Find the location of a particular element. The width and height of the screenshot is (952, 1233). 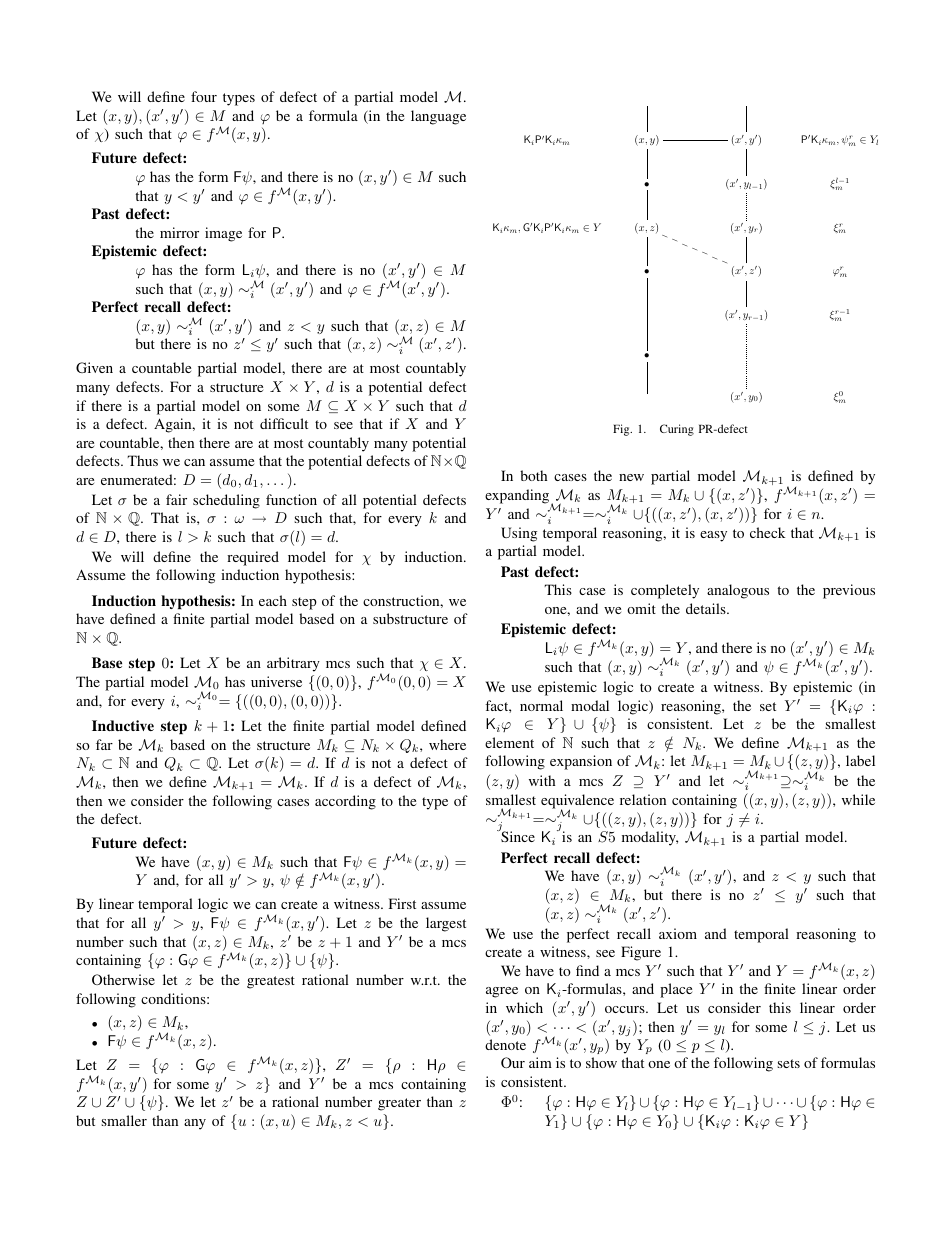

Curing is located at coordinates (677, 430).
